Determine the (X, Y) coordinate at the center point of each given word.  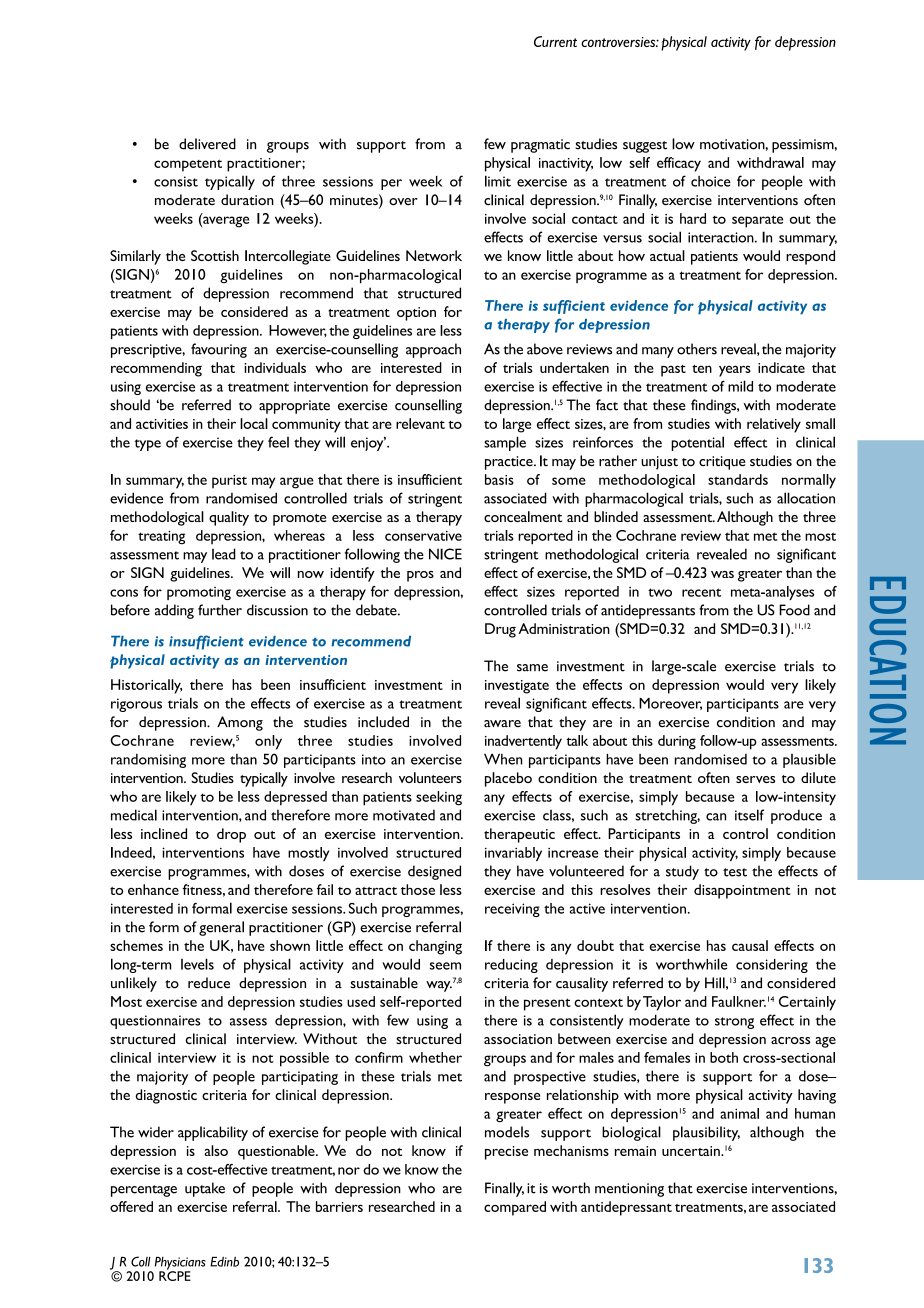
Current (555, 41)
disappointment (742, 891)
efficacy (679, 164)
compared (515, 1208)
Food (794, 610)
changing (435, 947)
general (221, 928)
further (220, 610)
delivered (207, 144)
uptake (205, 1189)
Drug (500, 630)
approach (433, 350)
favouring (219, 350)
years (735, 371)
